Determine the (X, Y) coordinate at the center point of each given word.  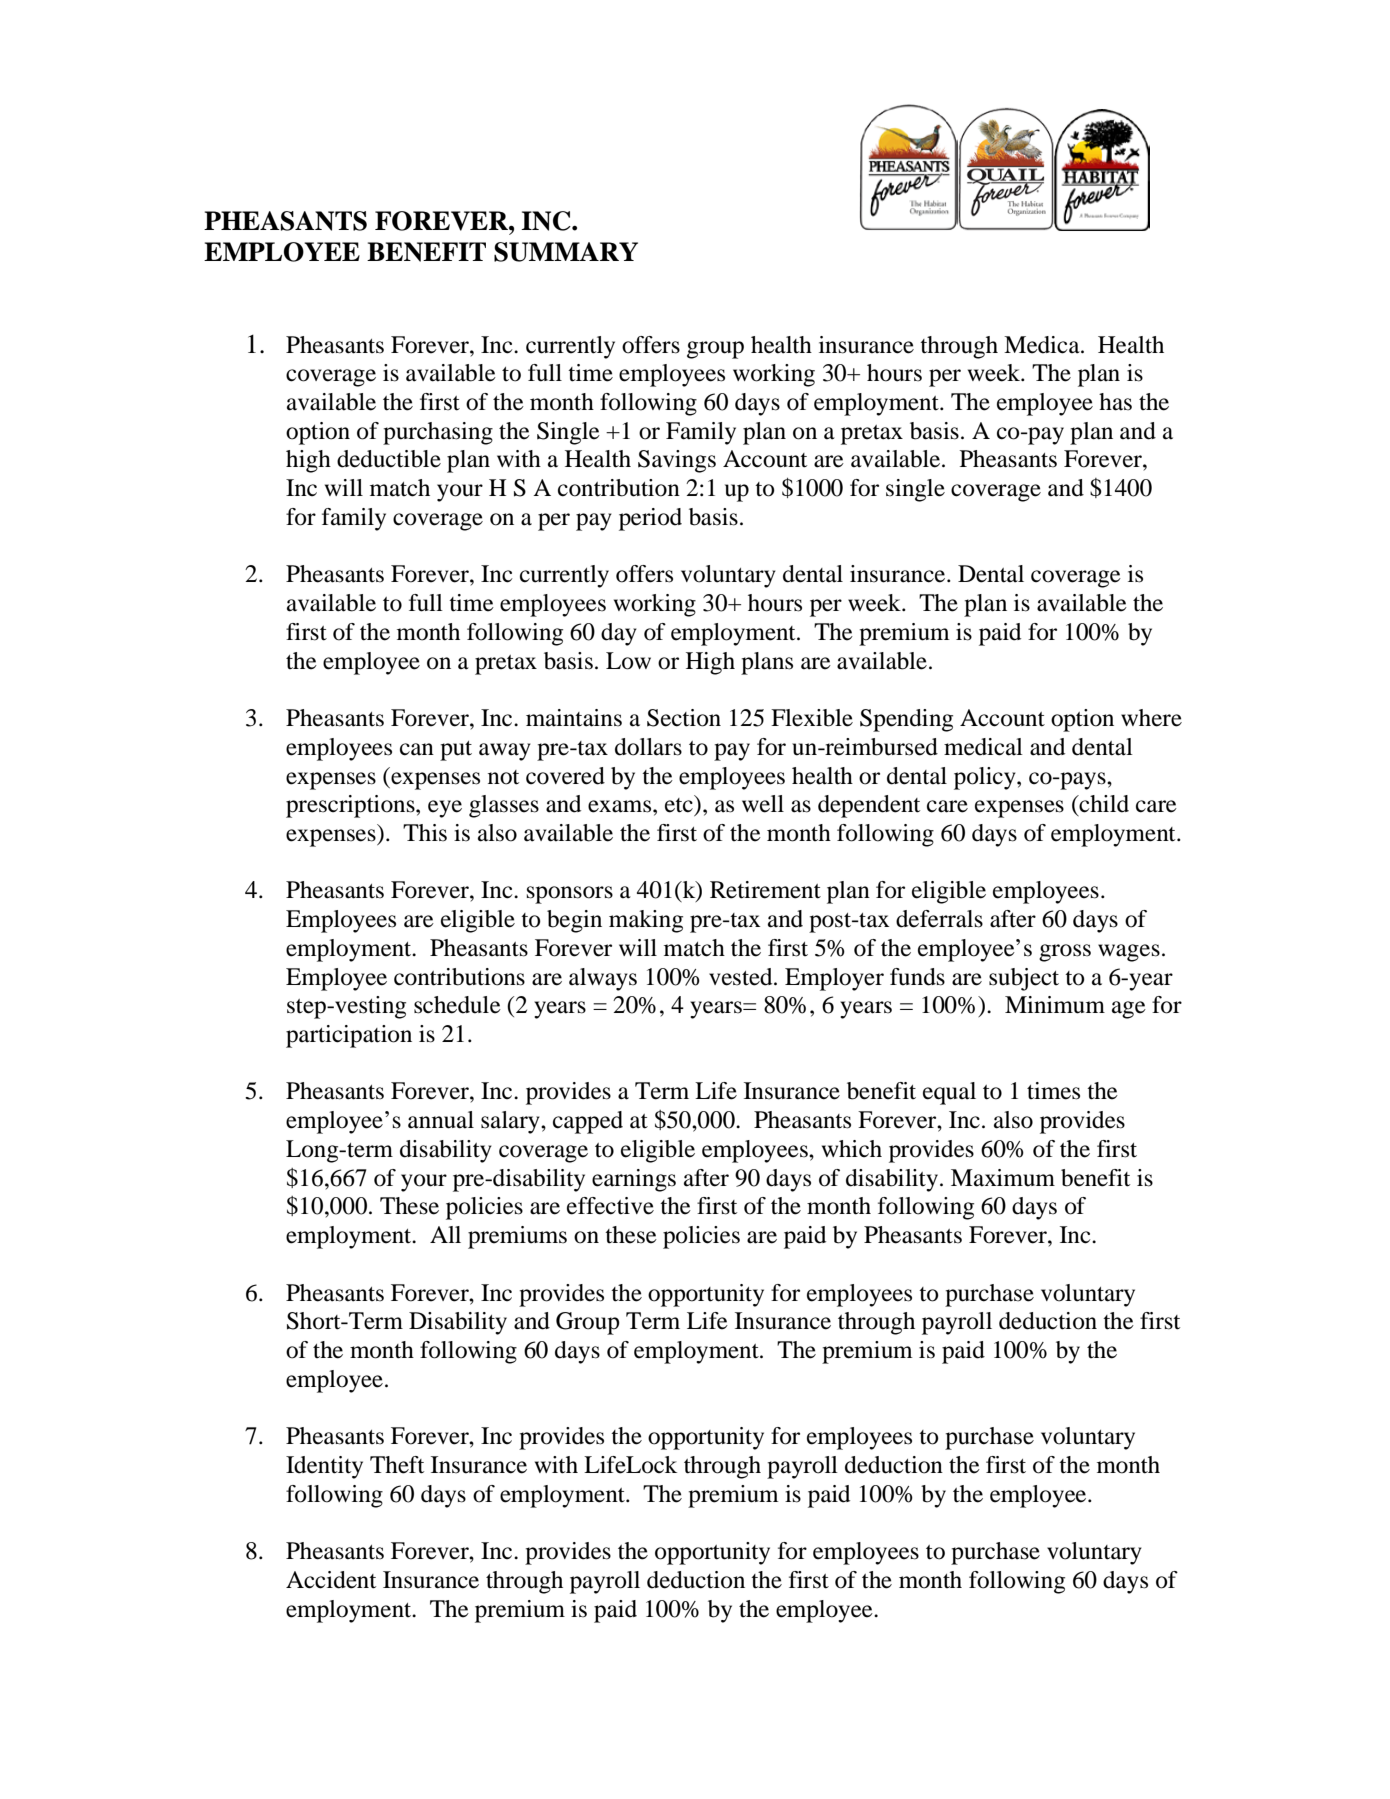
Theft (397, 1465)
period (650, 519)
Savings (677, 461)
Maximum (1003, 1178)
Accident (331, 1580)
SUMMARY (566, 252)
